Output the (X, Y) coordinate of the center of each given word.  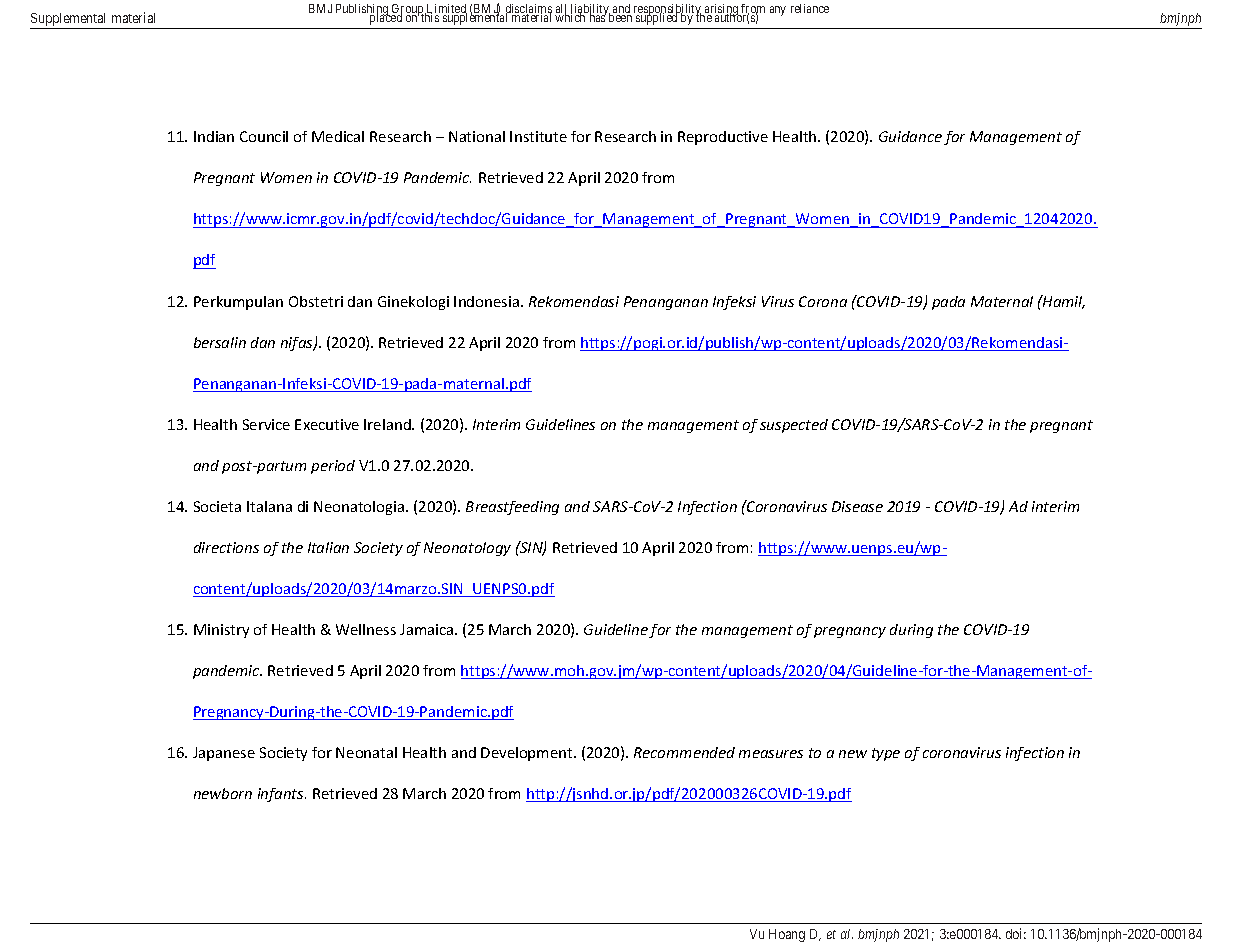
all (562, 10)
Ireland (388, 424)
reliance (810, 8)
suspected (794, 426)
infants (282, 795)
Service (266, 424)
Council (264, 136)
